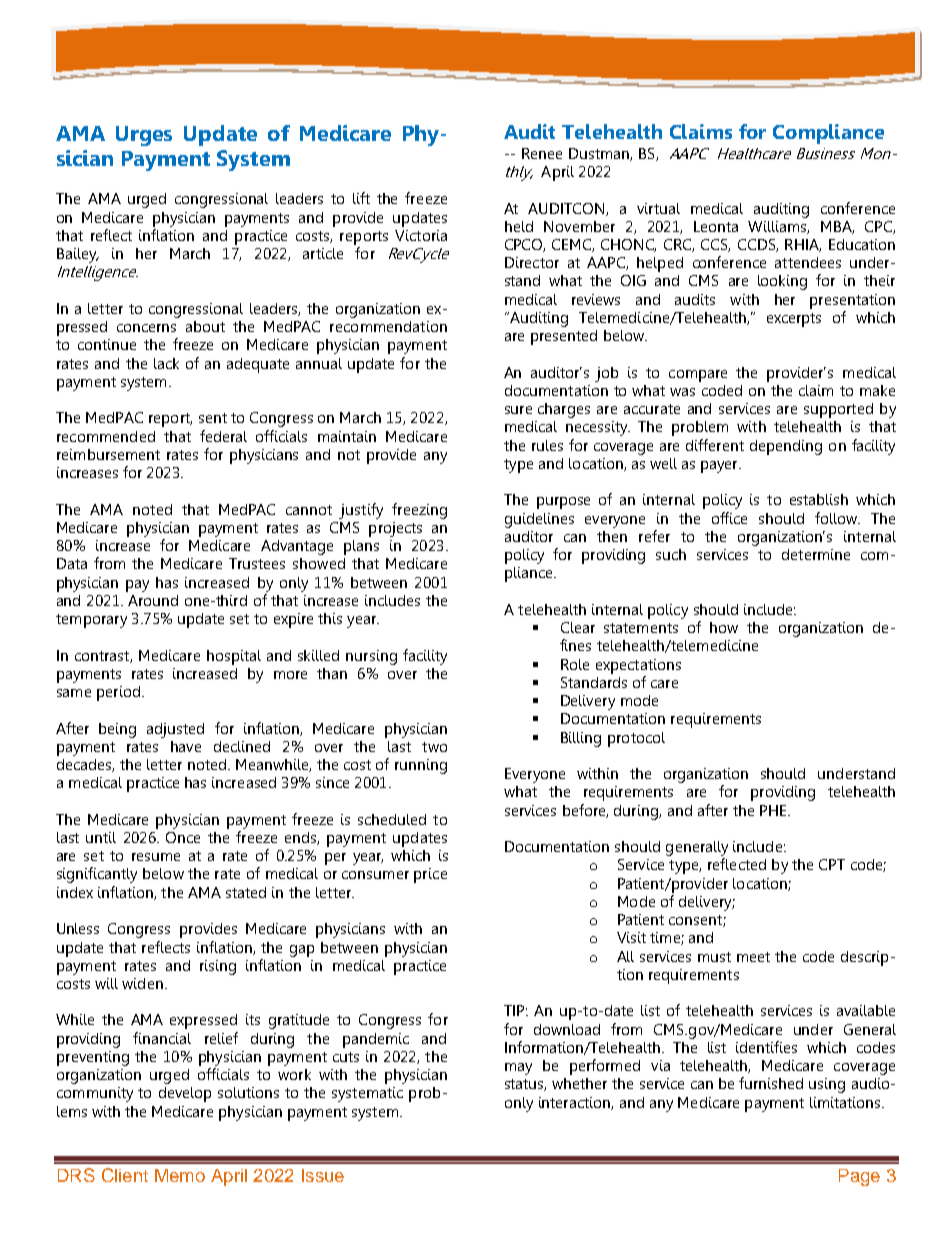 The height and width of the screenshot is (1233, 952). What do you see at coordinates (575, 664) in the screenshot?
I see `Role` at bounding box center [575, 664].
